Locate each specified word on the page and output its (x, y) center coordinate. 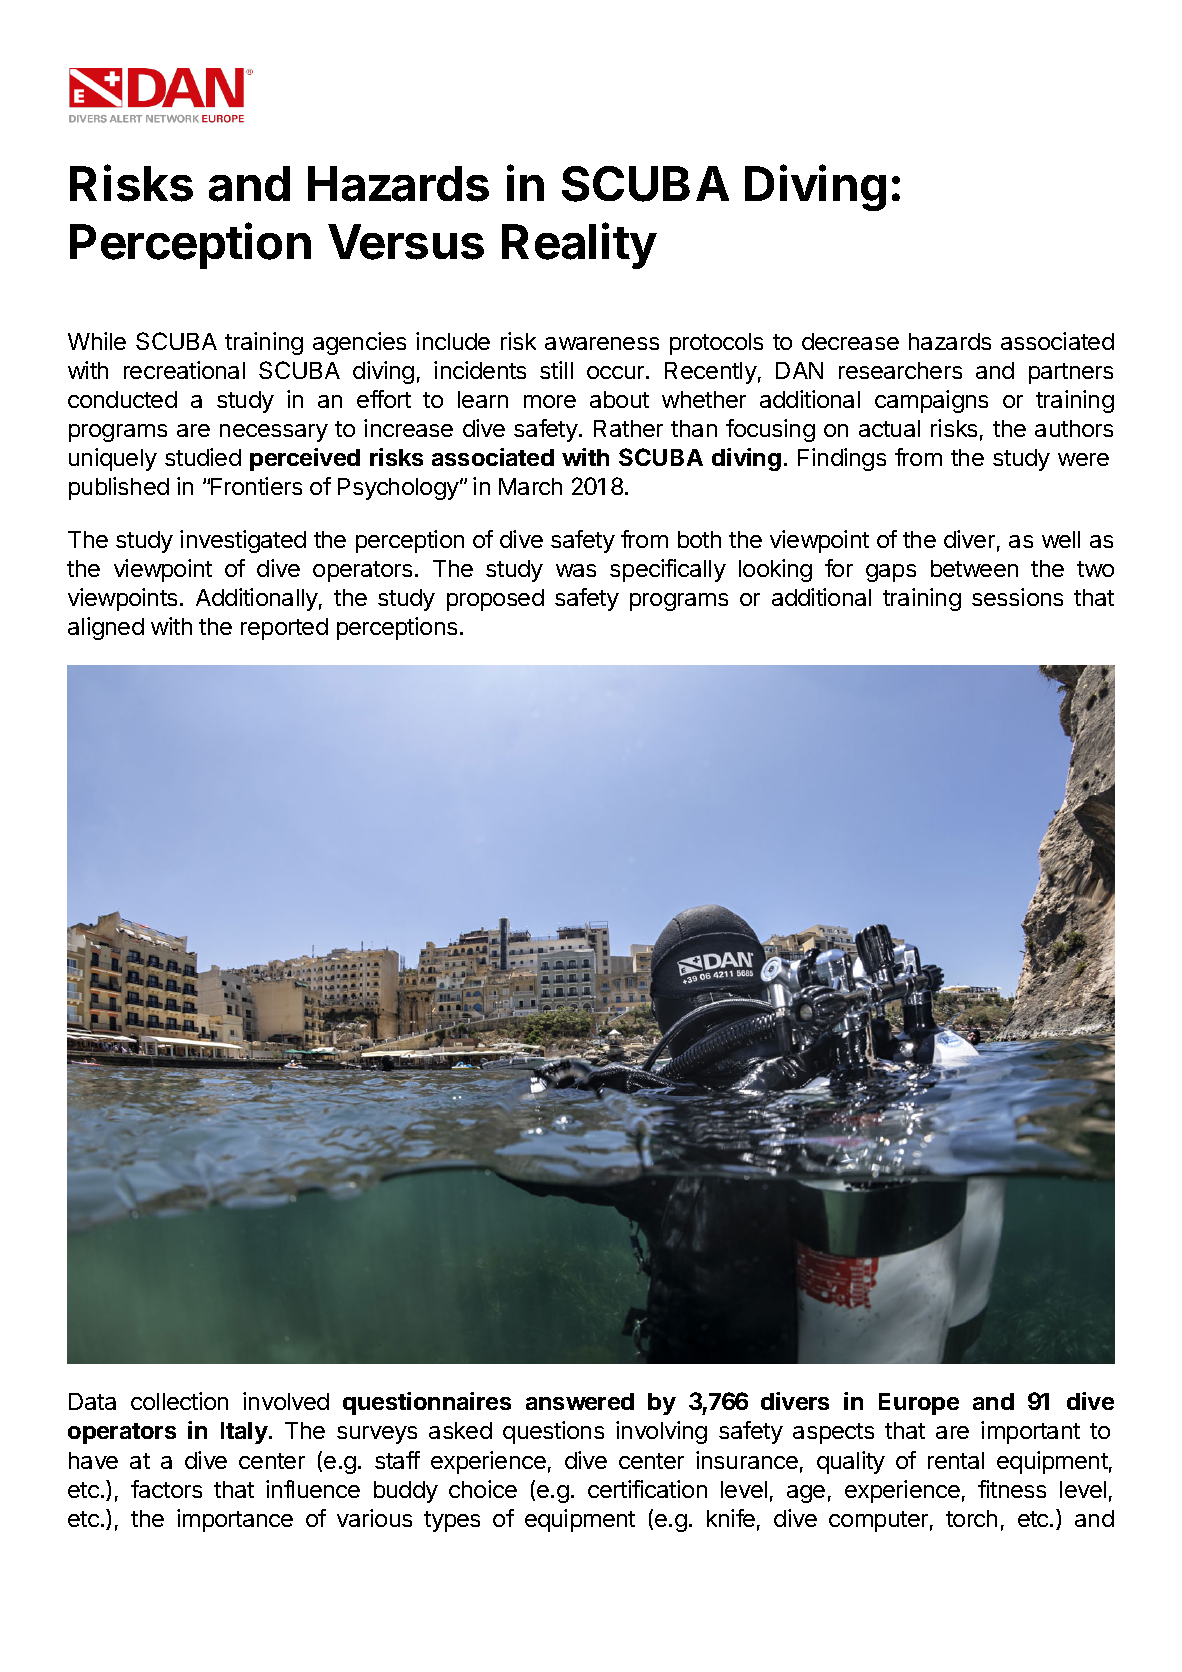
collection (179, 1401)
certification (647, 1489)
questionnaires (427, 1403)
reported (284, 629)
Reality (579, 246)
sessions (1017, 597)
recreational (184, 370)
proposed (495, 600)
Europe (919, 1404)
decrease (850, 341)
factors (166, 1489)
